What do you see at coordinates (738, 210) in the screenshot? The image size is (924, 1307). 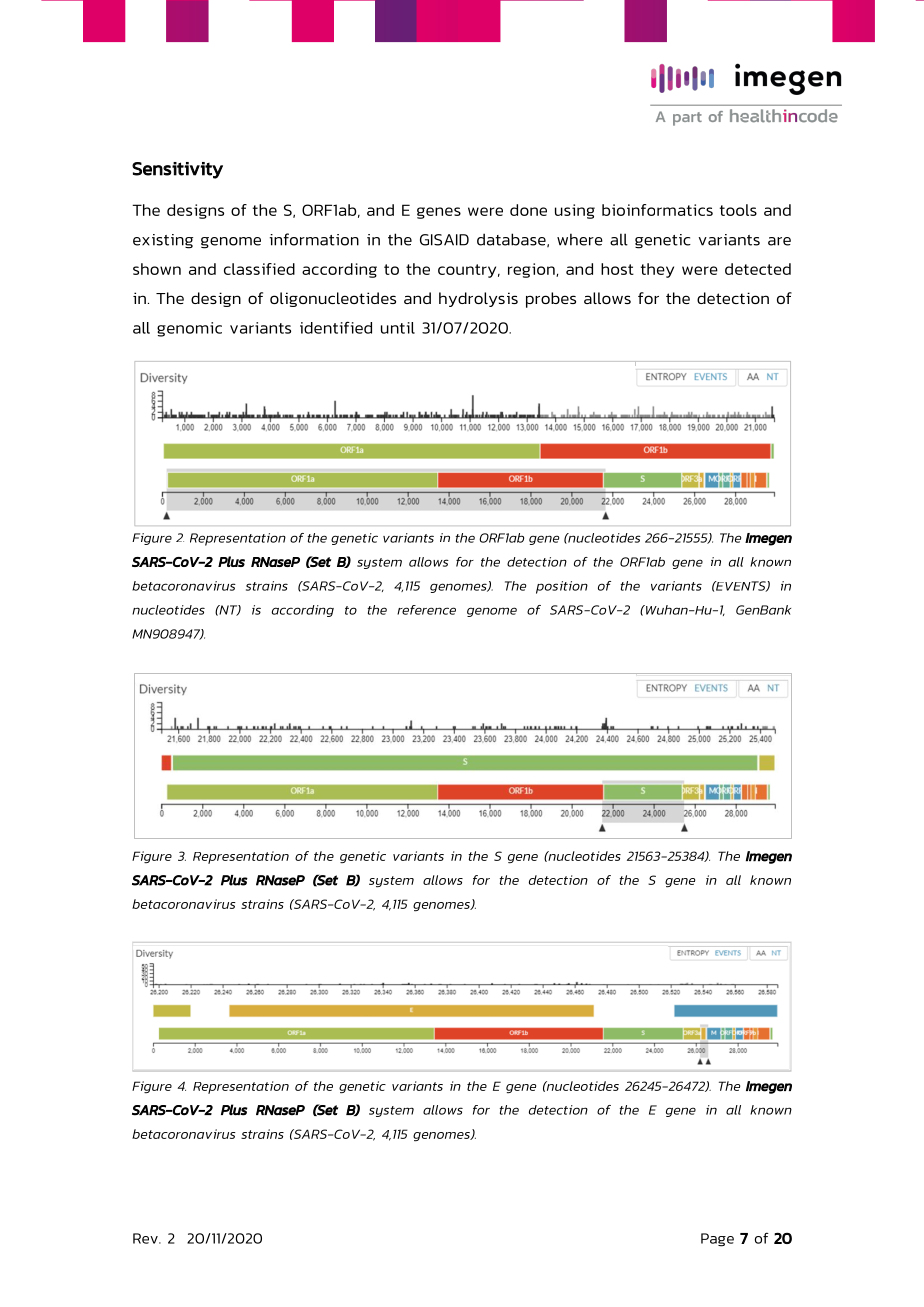 I see `tools` at bounding box center [738, 210].
